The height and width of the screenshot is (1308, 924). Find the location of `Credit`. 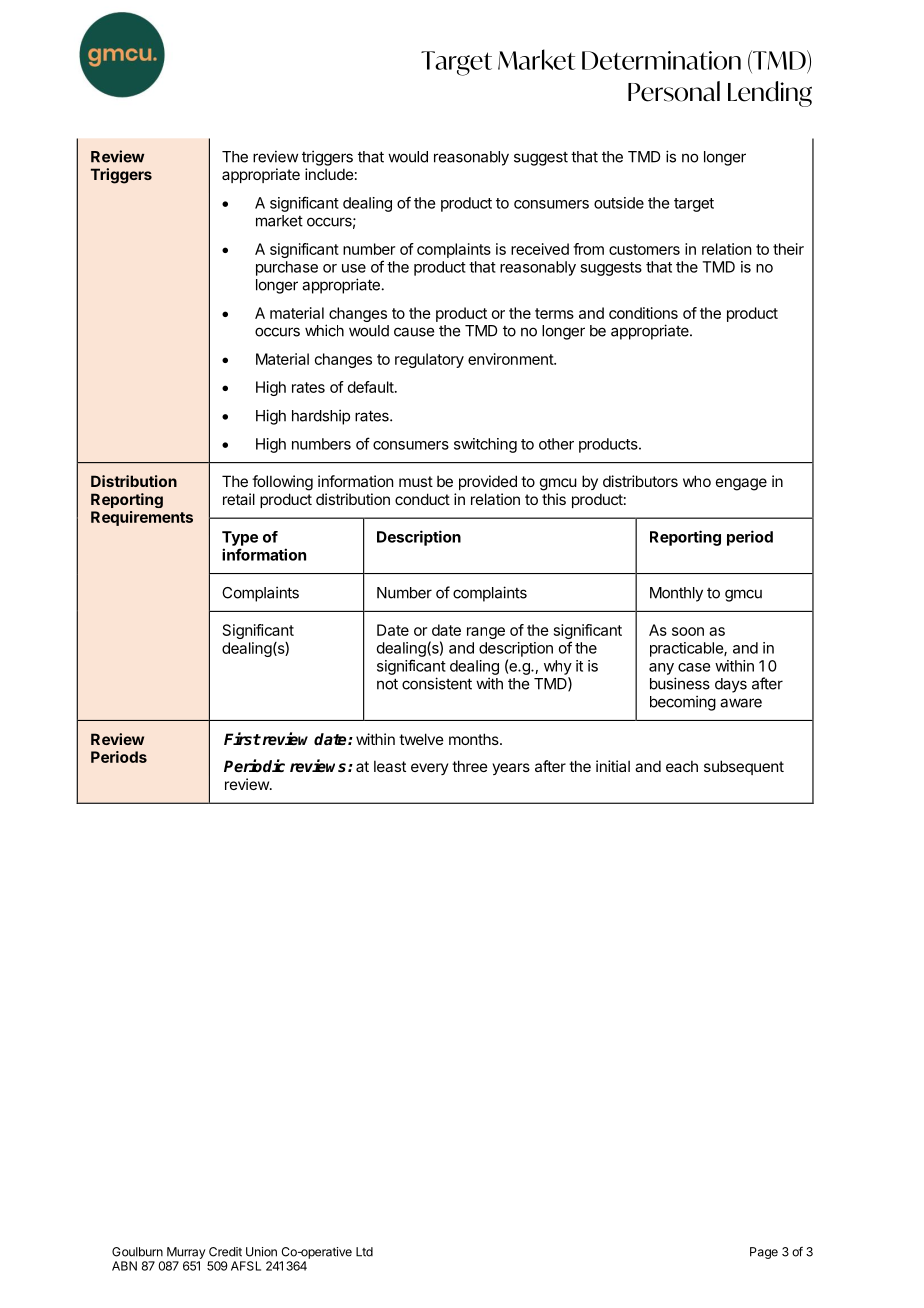

Credit is located at coordinates (225, 1252).
